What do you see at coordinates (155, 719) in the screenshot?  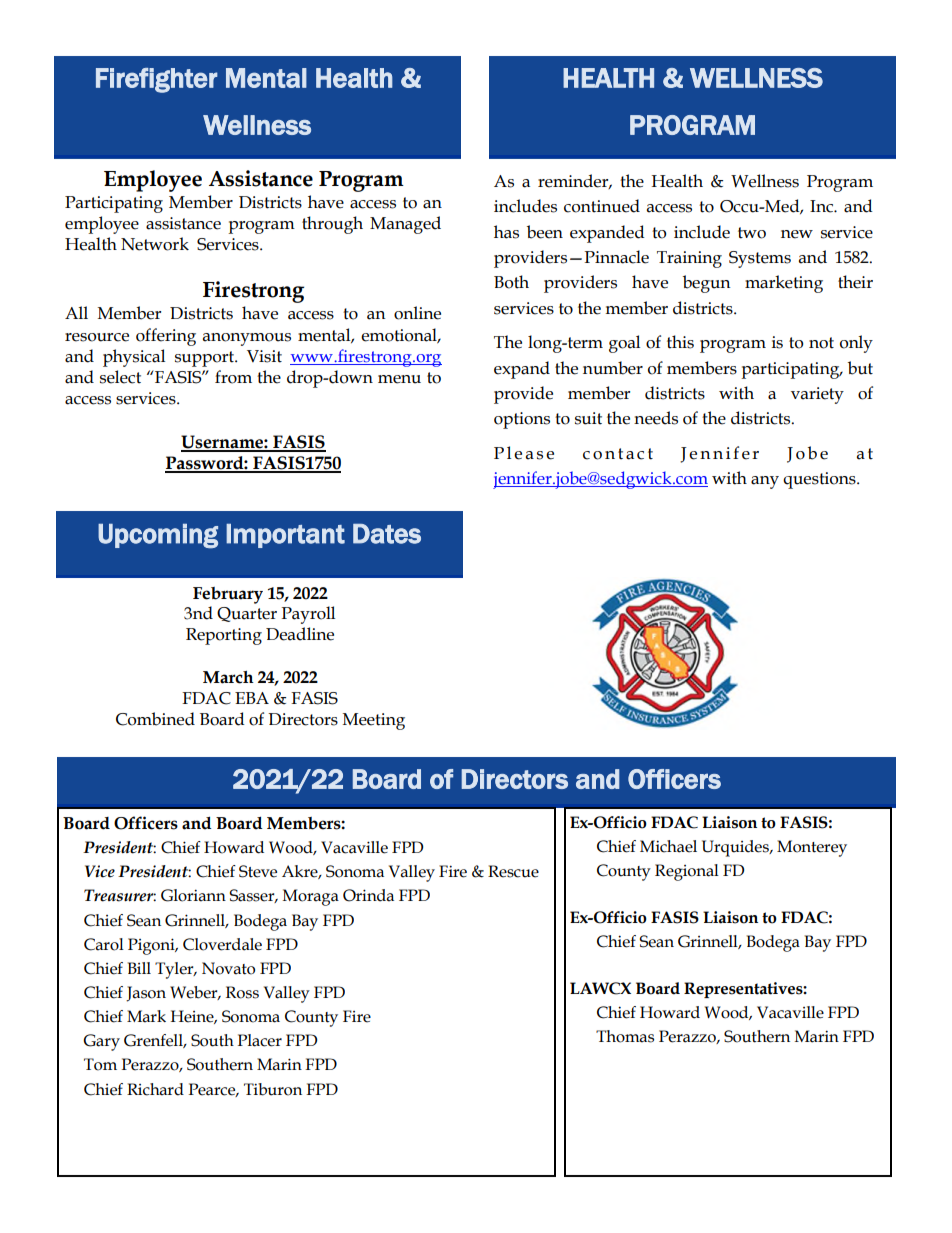 I see `Combined` at bounding box center [155, 719].
